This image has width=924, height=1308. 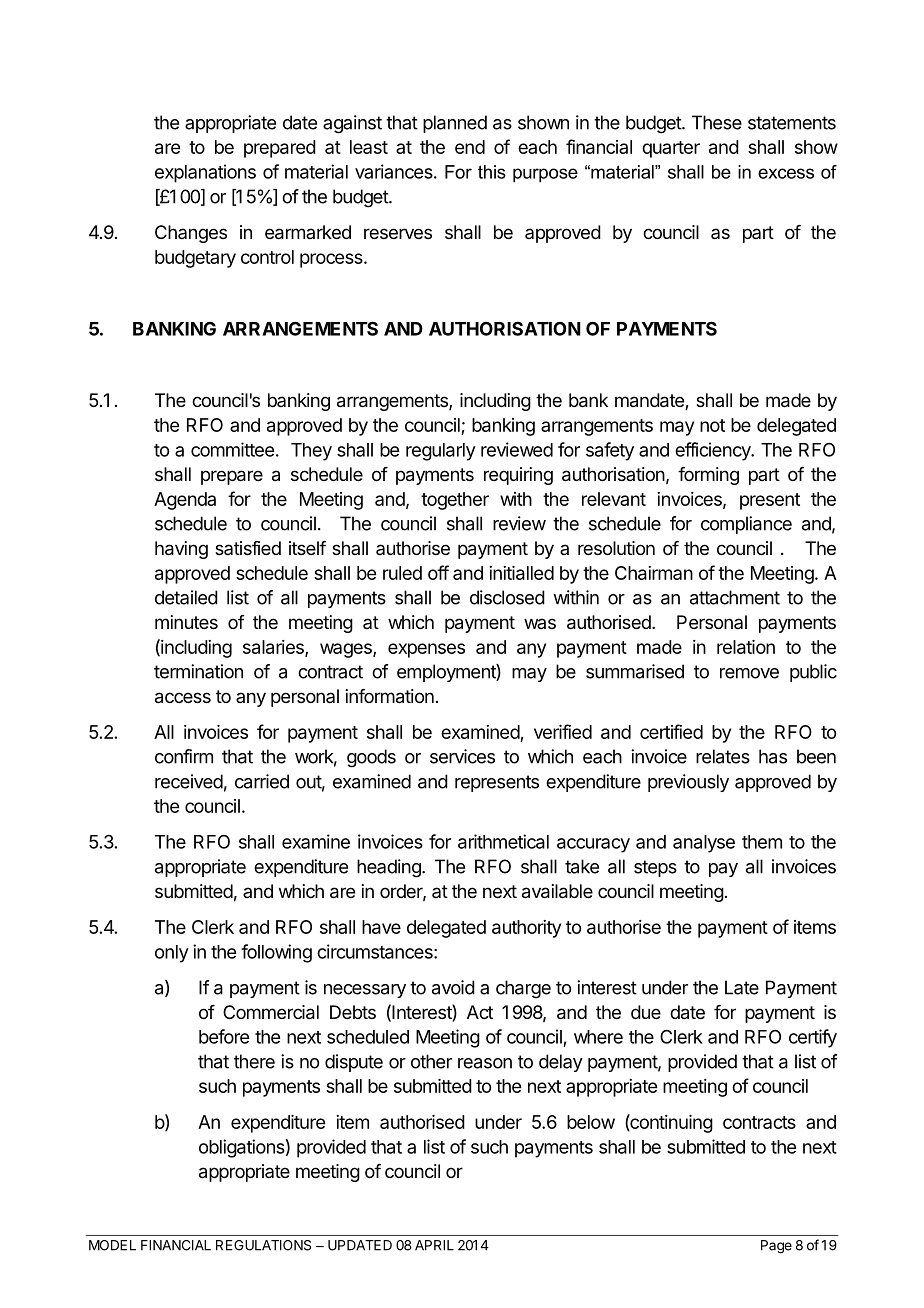 I want to click on expenses, so click(x=426, y=650).
